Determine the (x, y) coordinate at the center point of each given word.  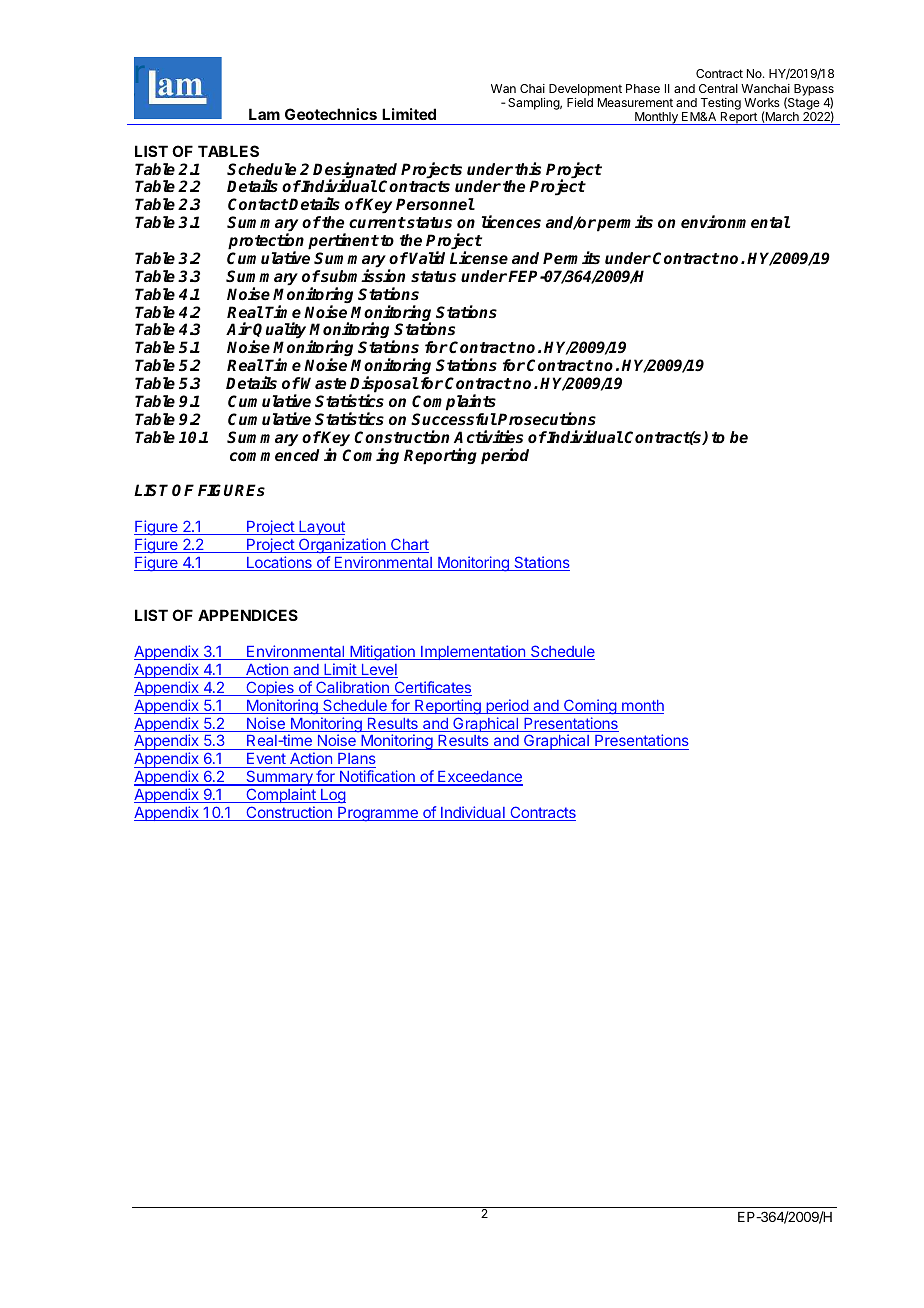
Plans (356, 760)
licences (511, 221)
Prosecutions (547, 418)
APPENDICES (248, 615)
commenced (275, 455)
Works (762, 102)
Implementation (473, 652)
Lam (264, 114)
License (479, 258)
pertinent (343, 241)
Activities (488, 437)
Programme (378, 814)
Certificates (432, 688)
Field (580, 102)
